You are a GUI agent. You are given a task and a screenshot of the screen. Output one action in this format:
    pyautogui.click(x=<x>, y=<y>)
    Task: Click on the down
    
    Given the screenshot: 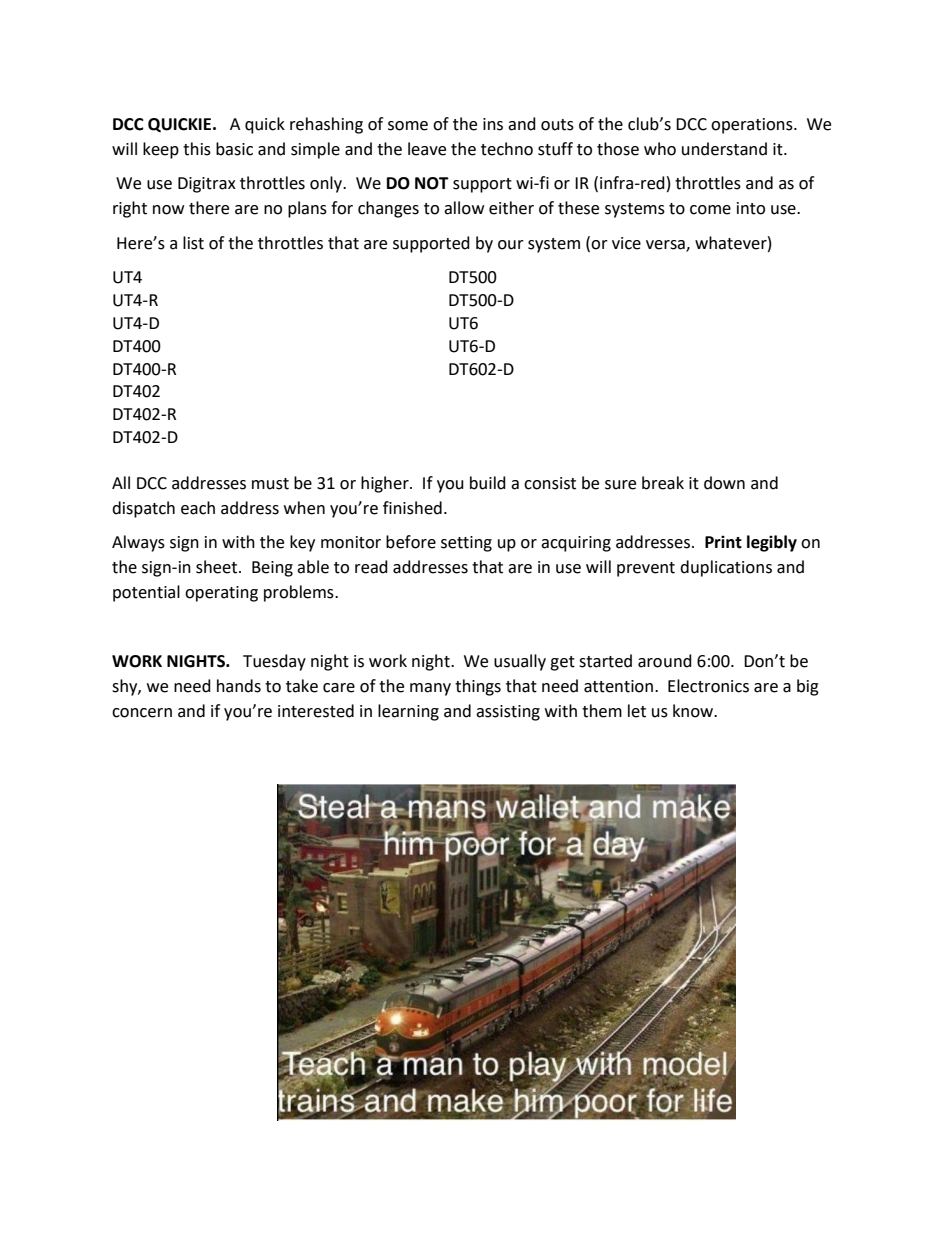 What is the action you would take?
    pyautogui.click(x=724, y=483)
